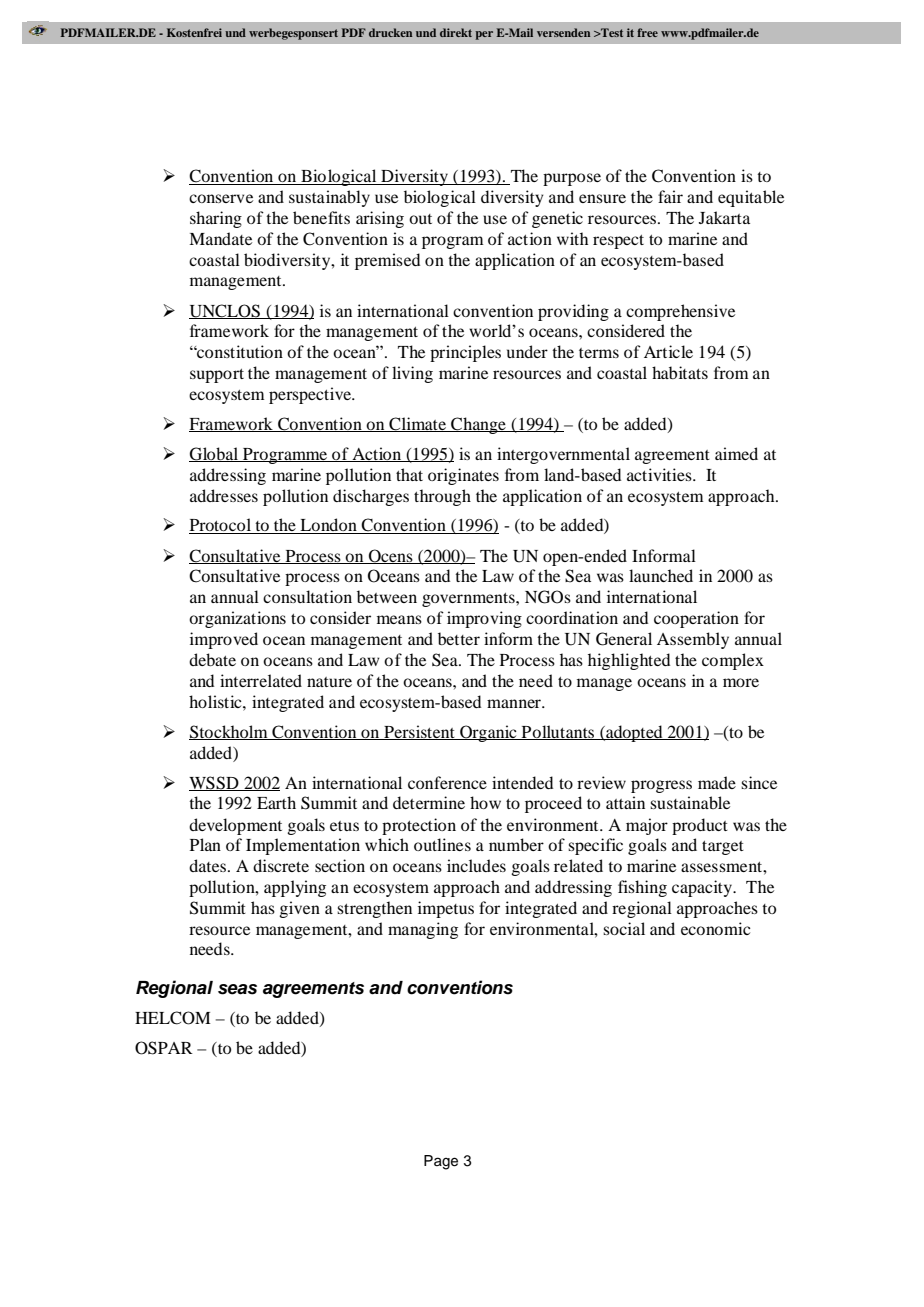 This screenshot has height=1307, width=924. Describe the element at coordinates (456, 32) in the screenshot. I see `direkt` at that location.
